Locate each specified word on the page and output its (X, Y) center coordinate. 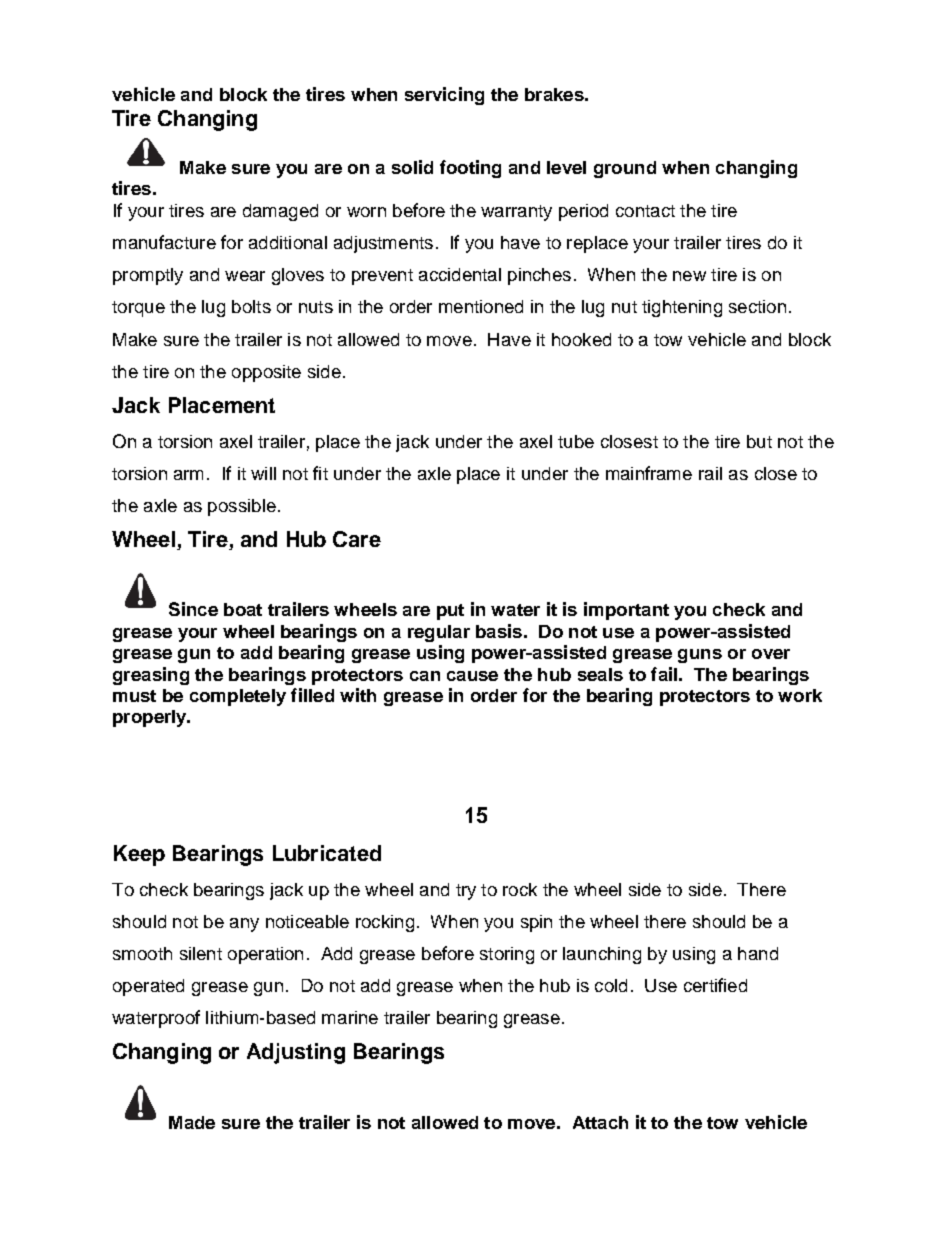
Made (192, 1122)
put (450, 612)
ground (625, 169)
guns (700, 656)
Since (193, 609)
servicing (444, 96)
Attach (600, 1122)
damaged (280, 212)
